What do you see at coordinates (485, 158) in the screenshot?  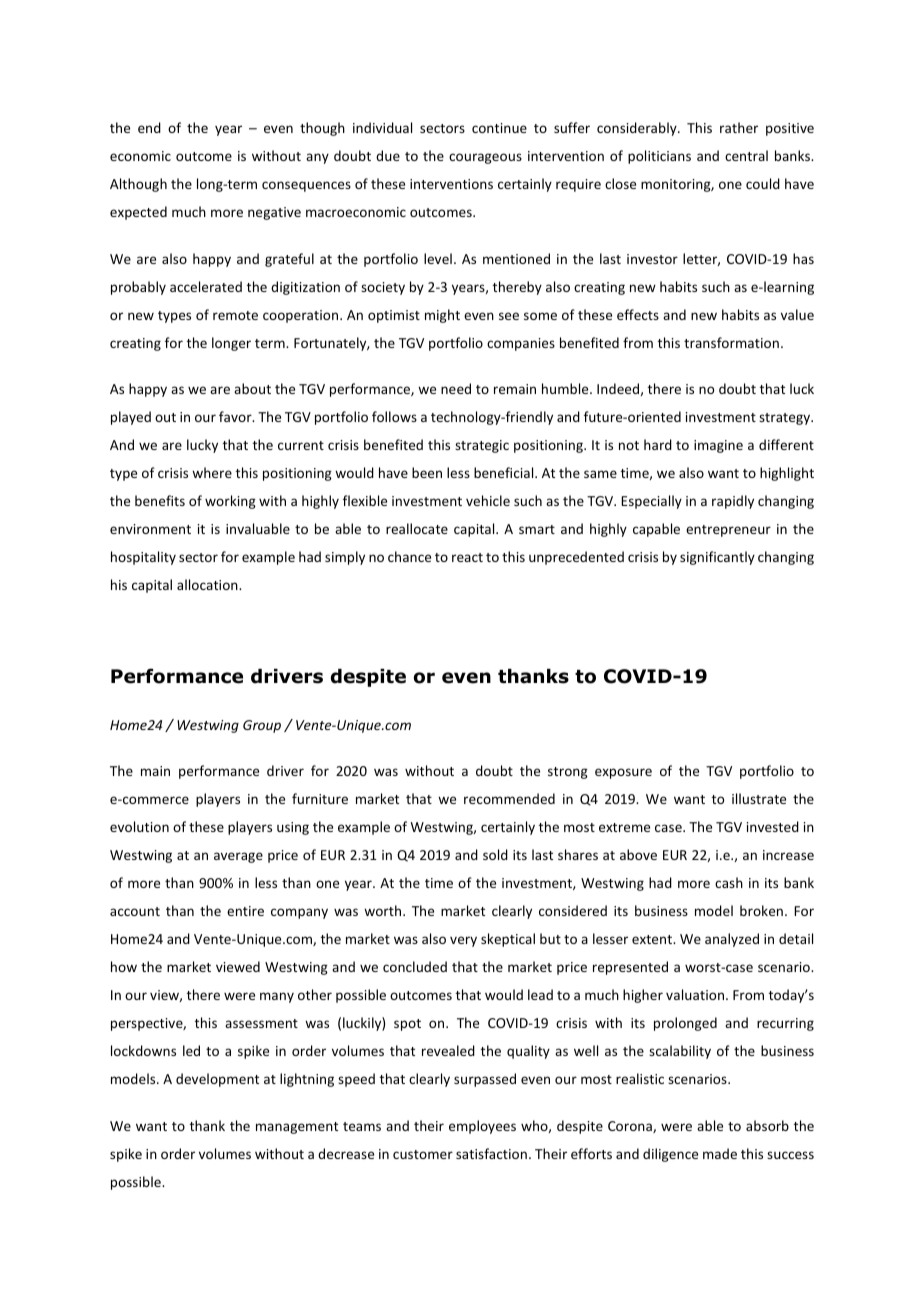 I see `courageous` at bounding box center [485, 158].
